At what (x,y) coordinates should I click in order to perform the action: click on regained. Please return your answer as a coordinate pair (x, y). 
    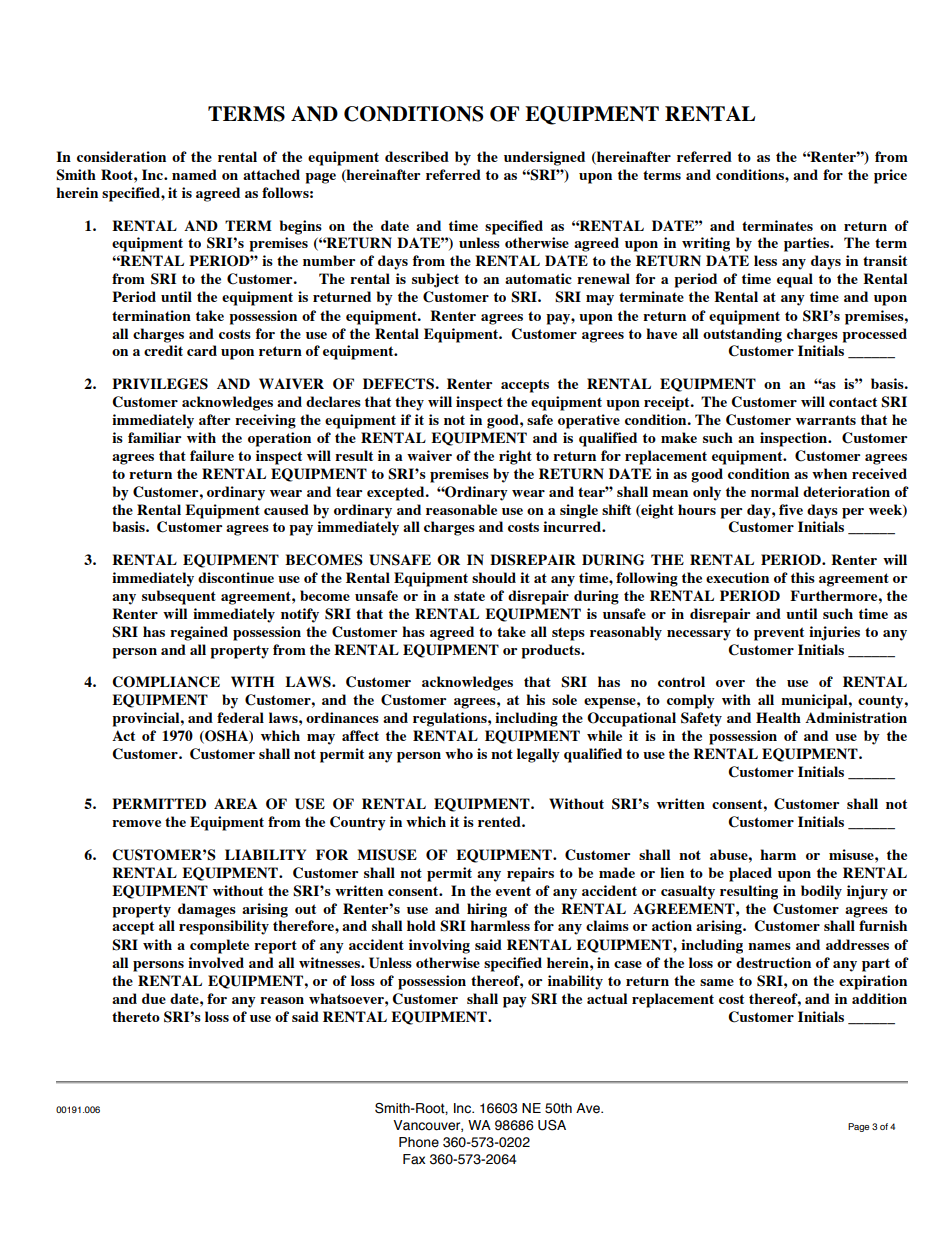
    Looking at the image, I should click on (199, 633).
